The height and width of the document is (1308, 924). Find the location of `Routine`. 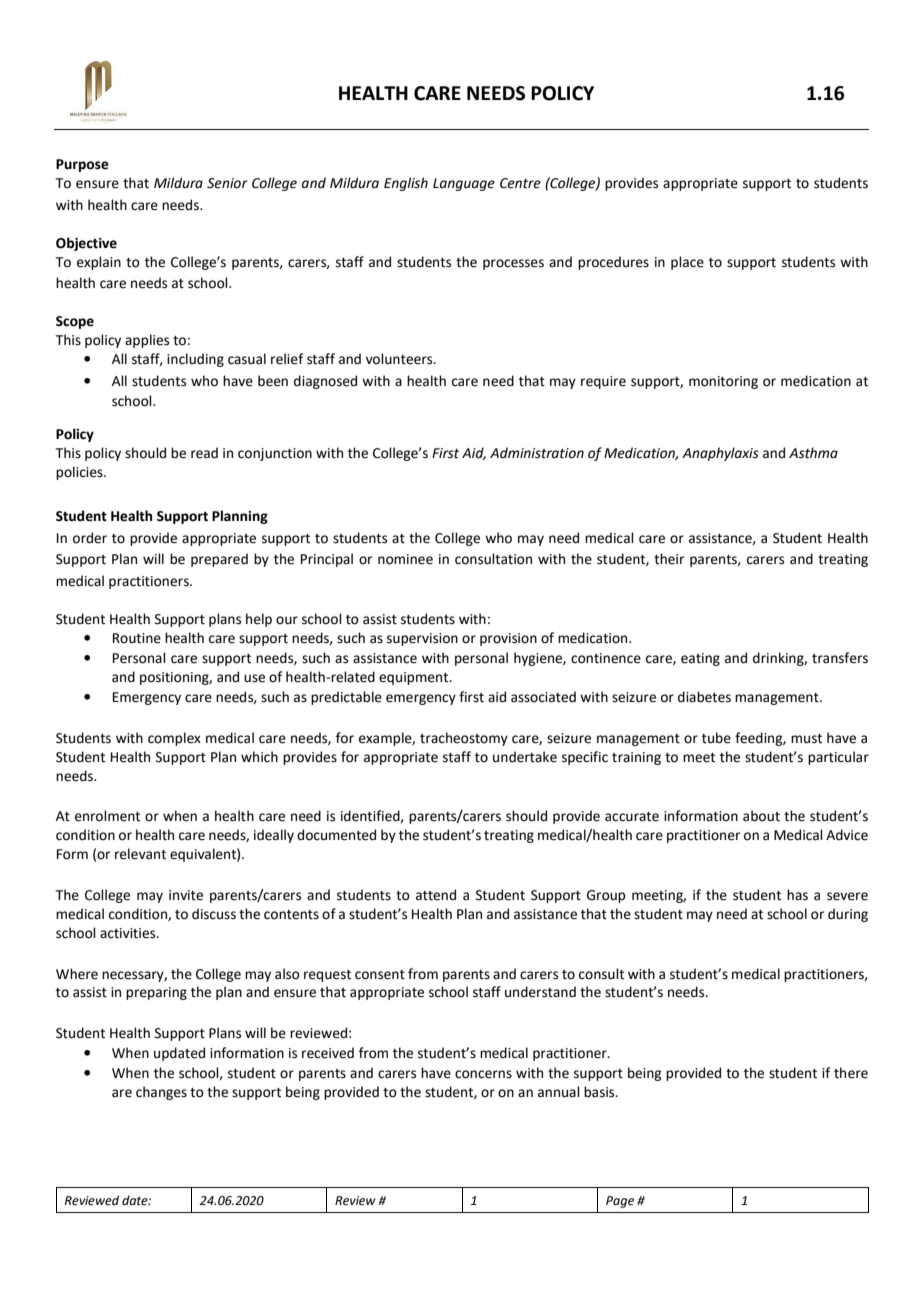

Routine is located at coordinates (137, 638).
